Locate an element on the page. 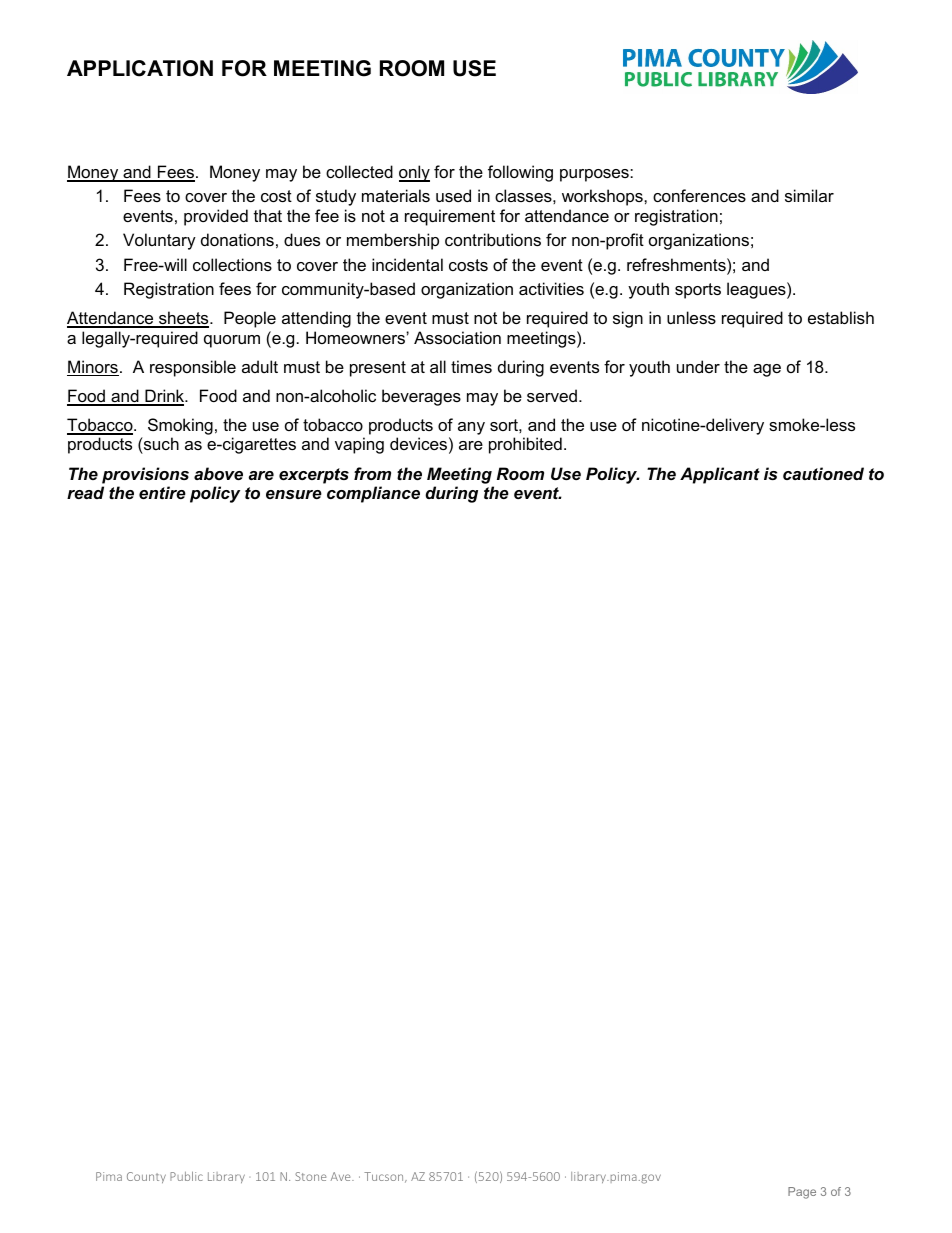  only is located at coordinates (414, 173).
